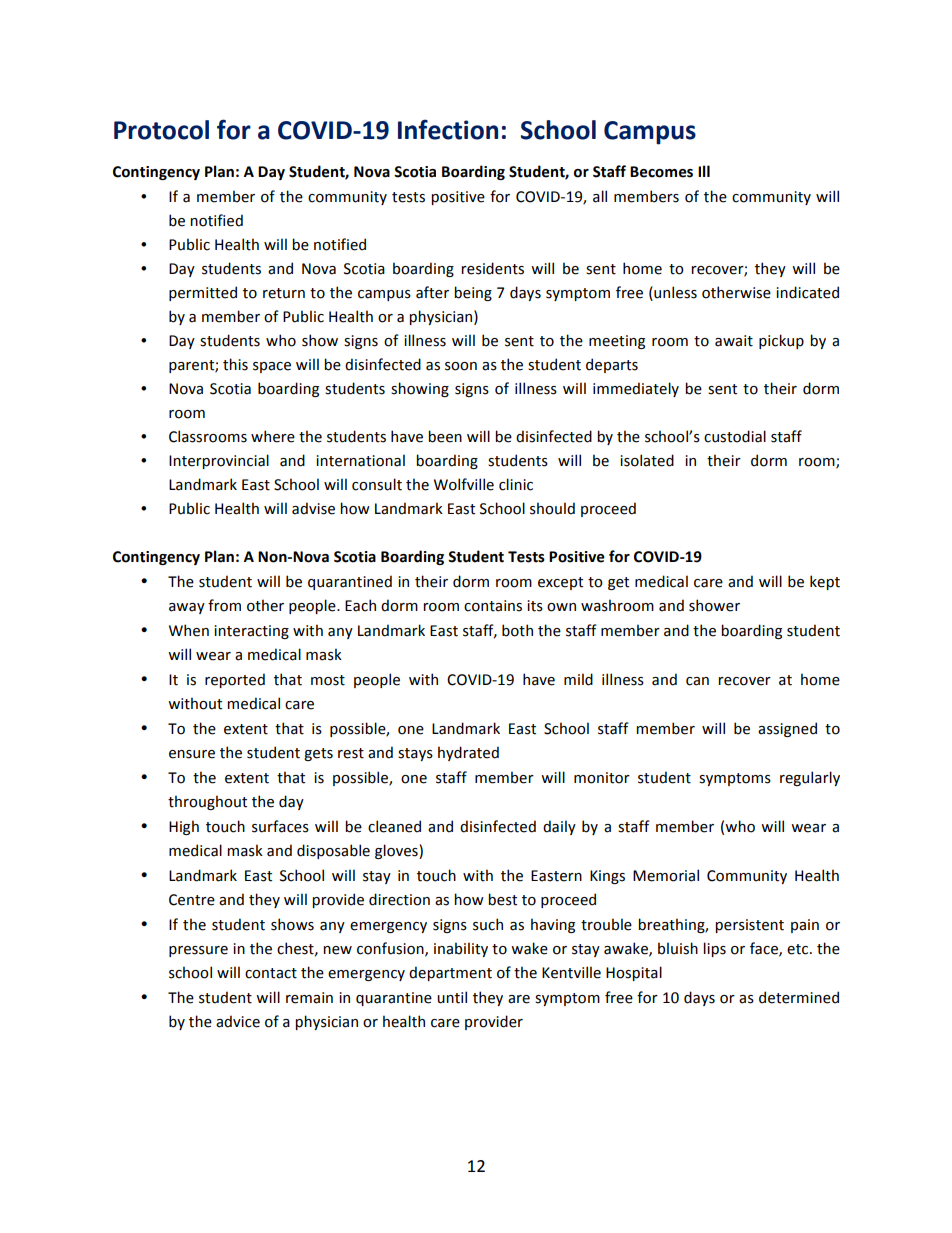 The height and width of the screenshot is (1233, 952). Describe the element at coordinates (787, 729) in the screenshot. I see `assigned` at that location.
